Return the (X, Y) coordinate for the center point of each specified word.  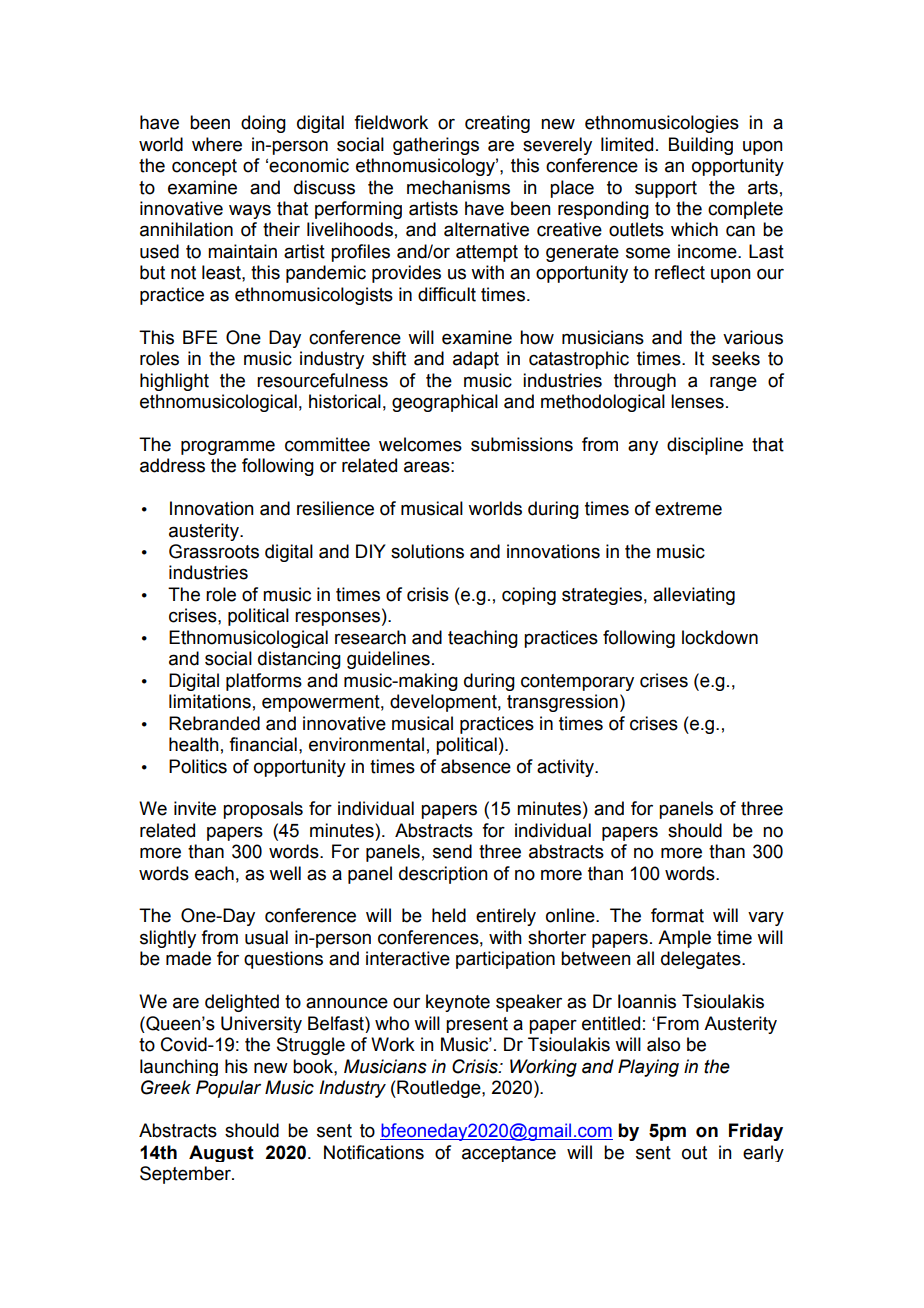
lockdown (720, 637)
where (217, 144)
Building (701, 146)
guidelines (388, 660)
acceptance (509, 1154)
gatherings (436, 146)
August (221, 1153)
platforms (264, 682)
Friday (756, 1132)
